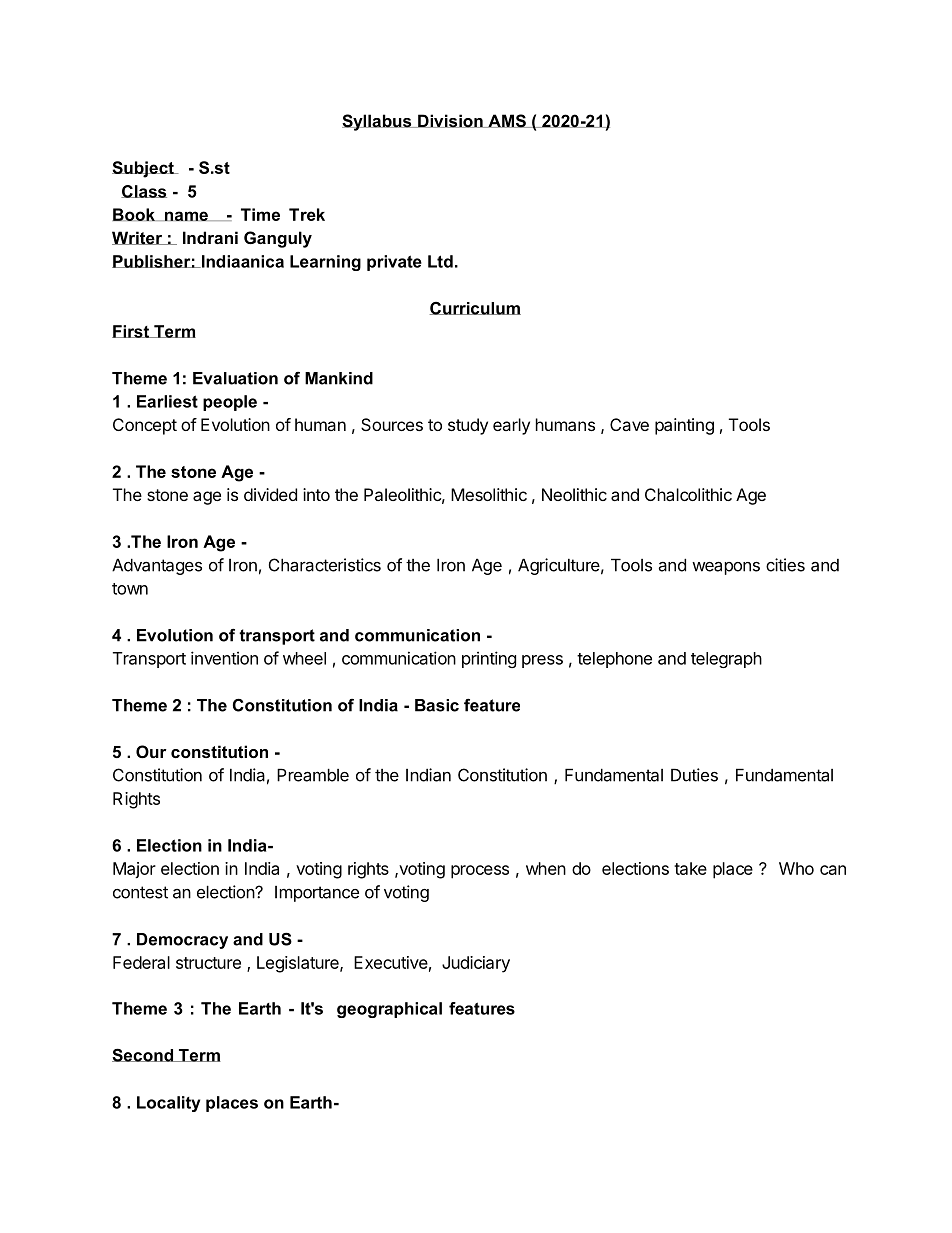  What do you see at coordinates (694, 775) in the page?
I see `Duties` at bounding box center [694, 775].
